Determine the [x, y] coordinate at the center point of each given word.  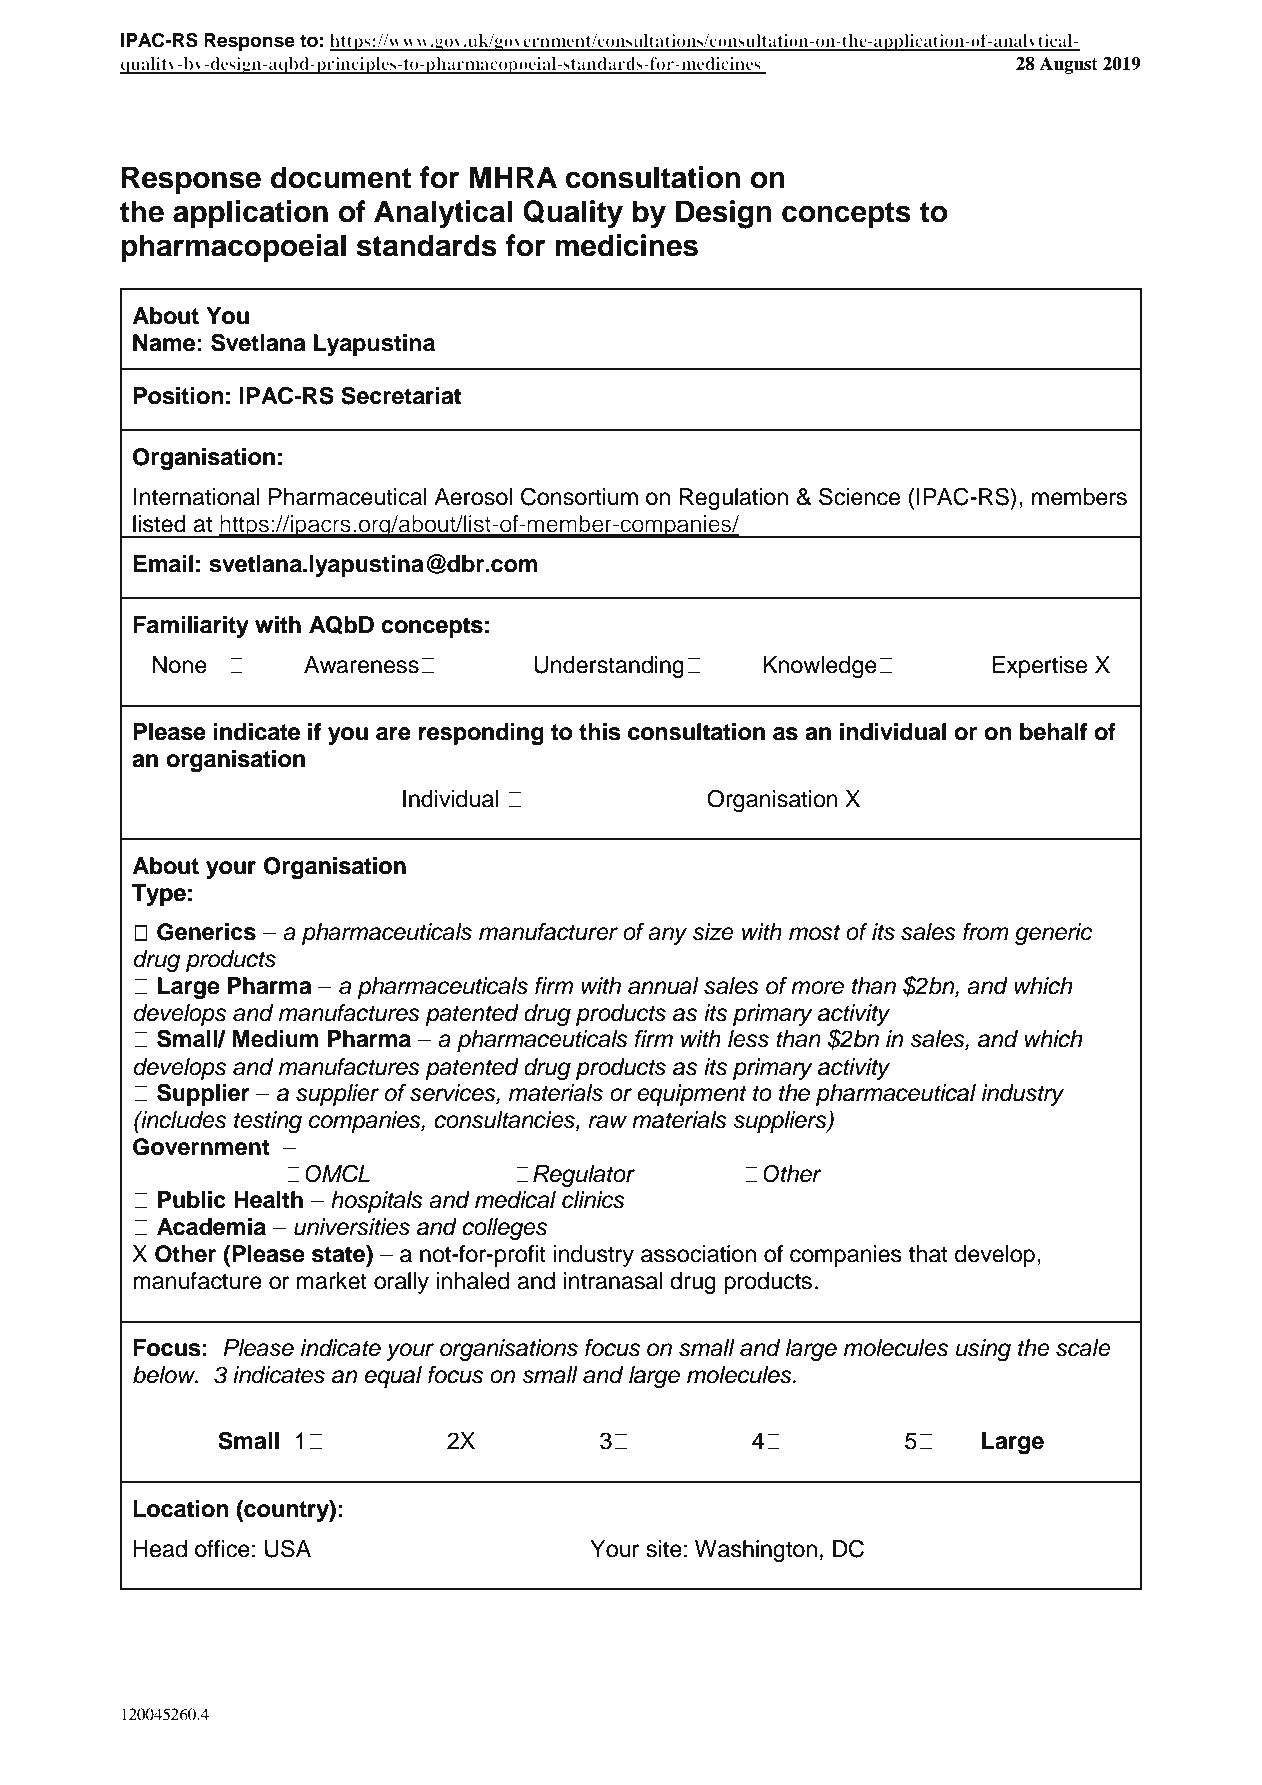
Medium [275, 1039]
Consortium [579, 496]
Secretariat [401, 395]
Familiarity [191, 627]
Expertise [1040, 667]
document [341, 177]
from [986, 932]
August [1069, 65]
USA [288, 1548]
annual [663, 986]
